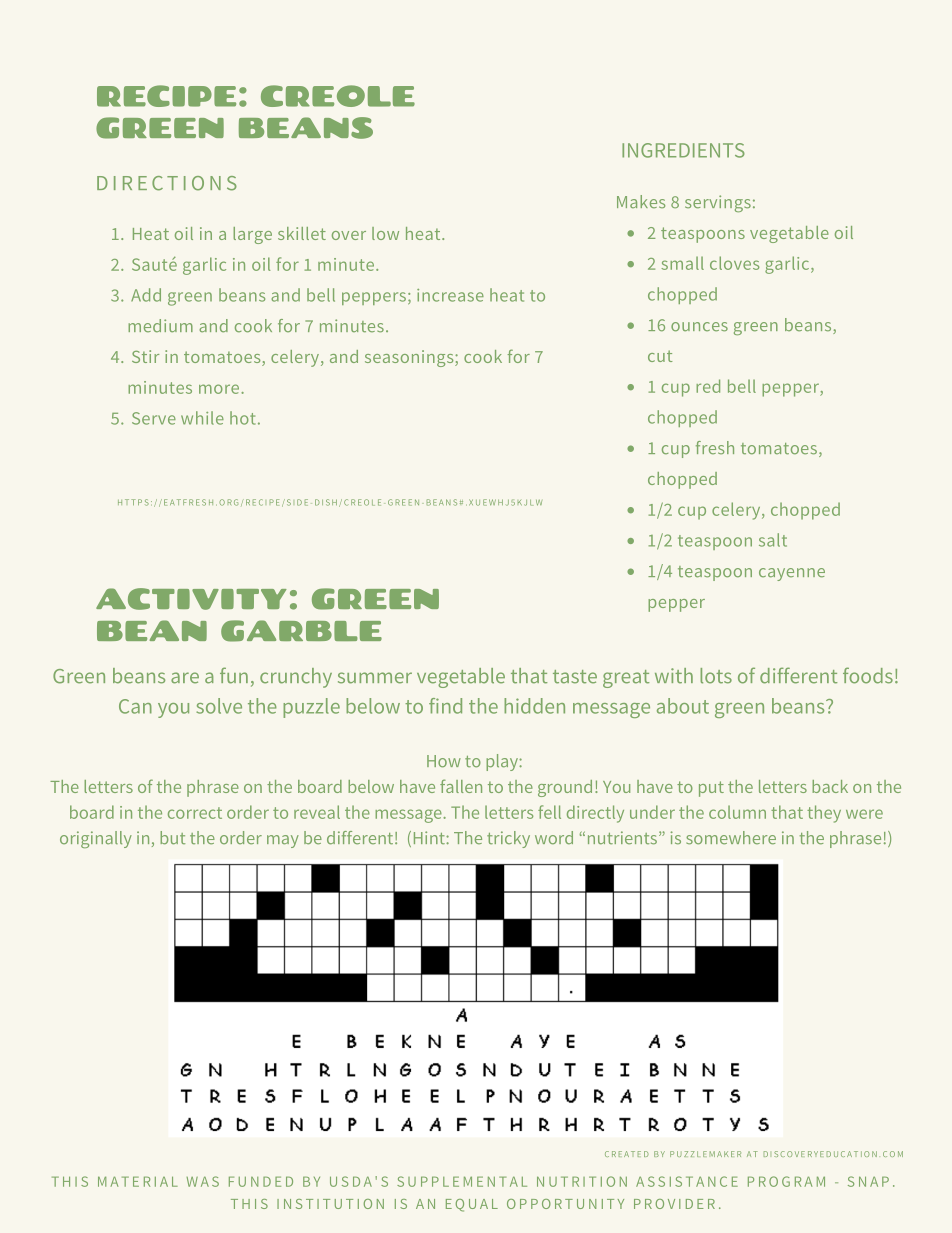 The width and height of the screenshot is (952, 1233). I want to click on RECIPE, so click(166, 96).
